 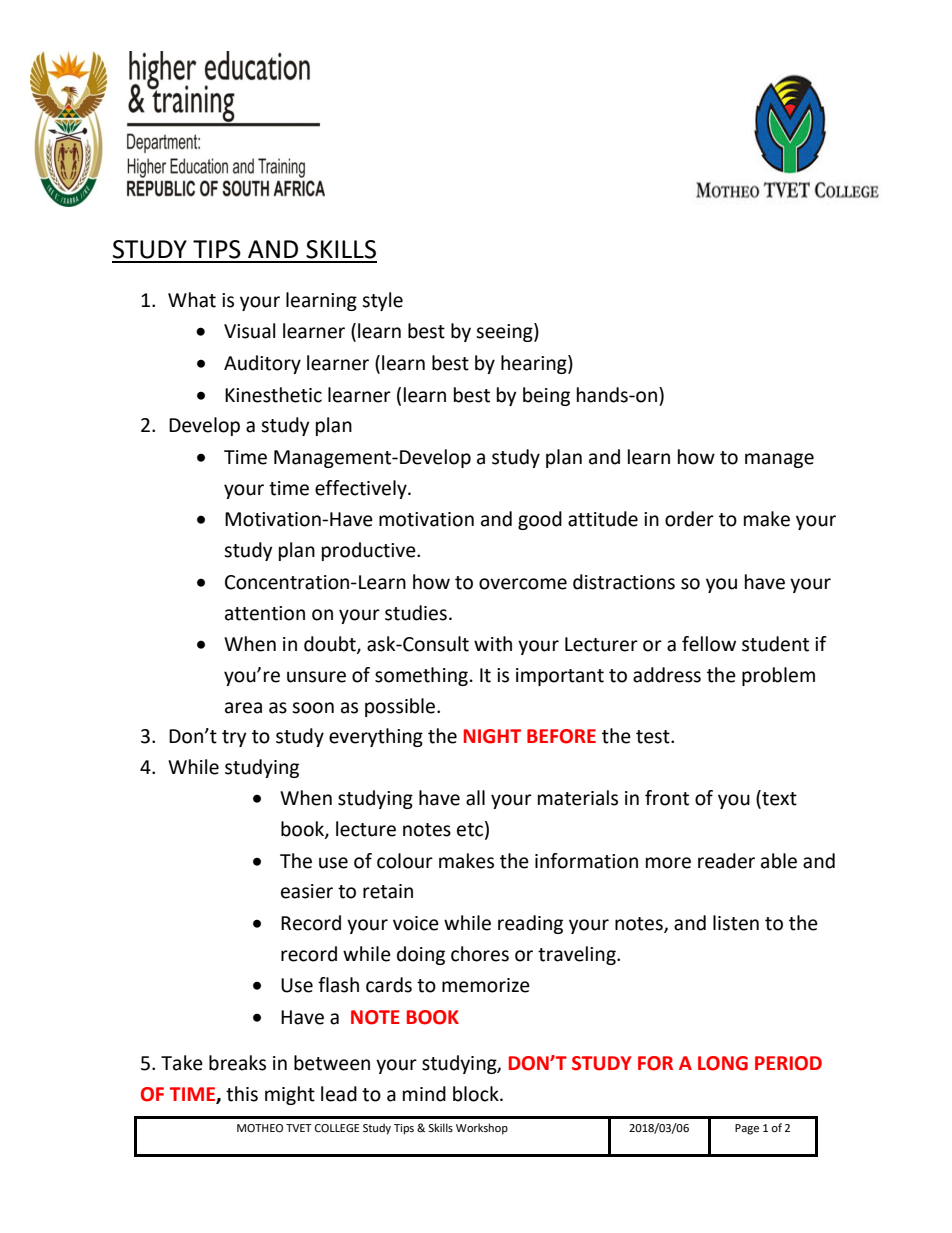 I want to click on being, so click(x=546, y=396).
